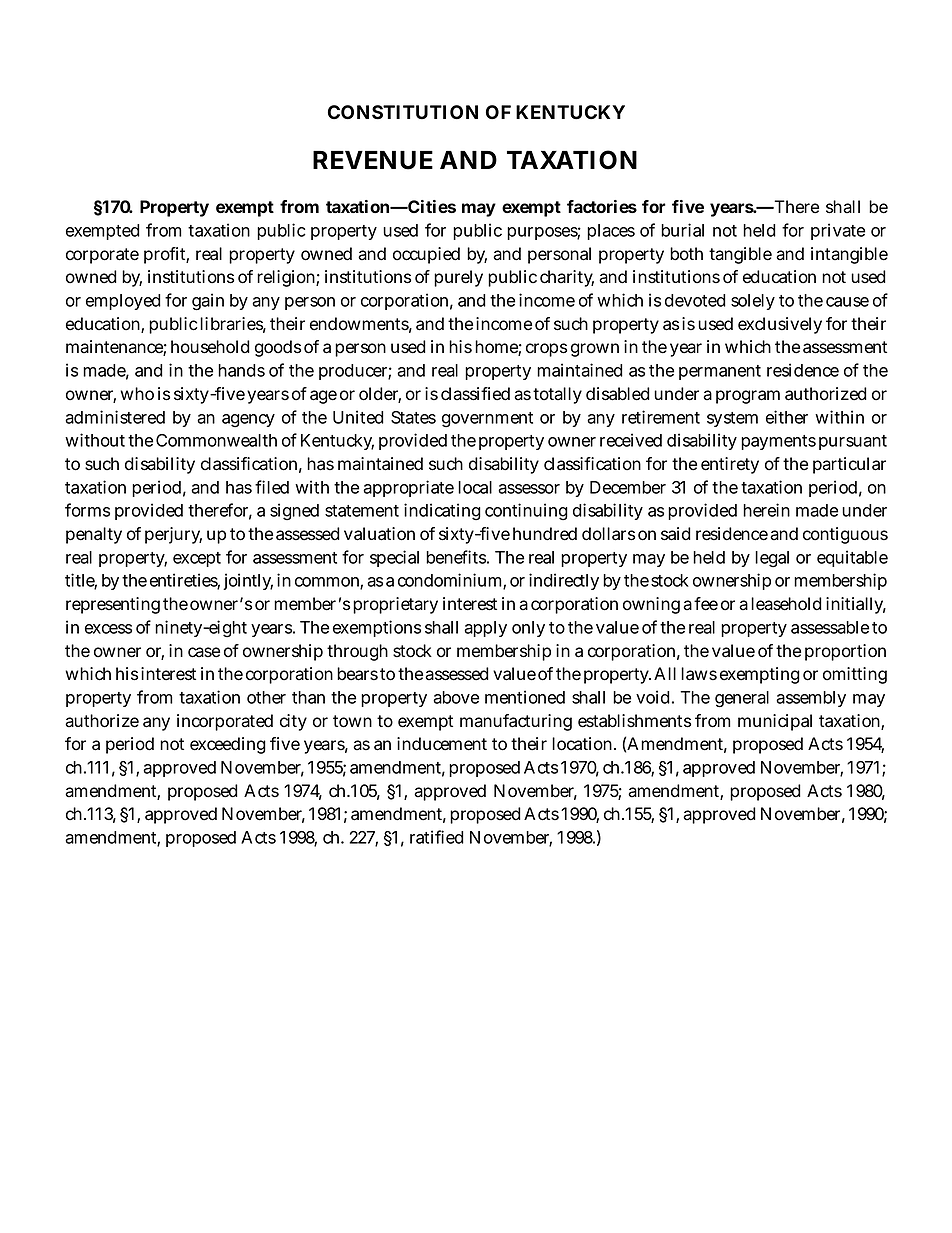 The height and width of the page is (1233, 952). Describe the element at coordinates (682, 230) in the page. I see `burial` at that location.
